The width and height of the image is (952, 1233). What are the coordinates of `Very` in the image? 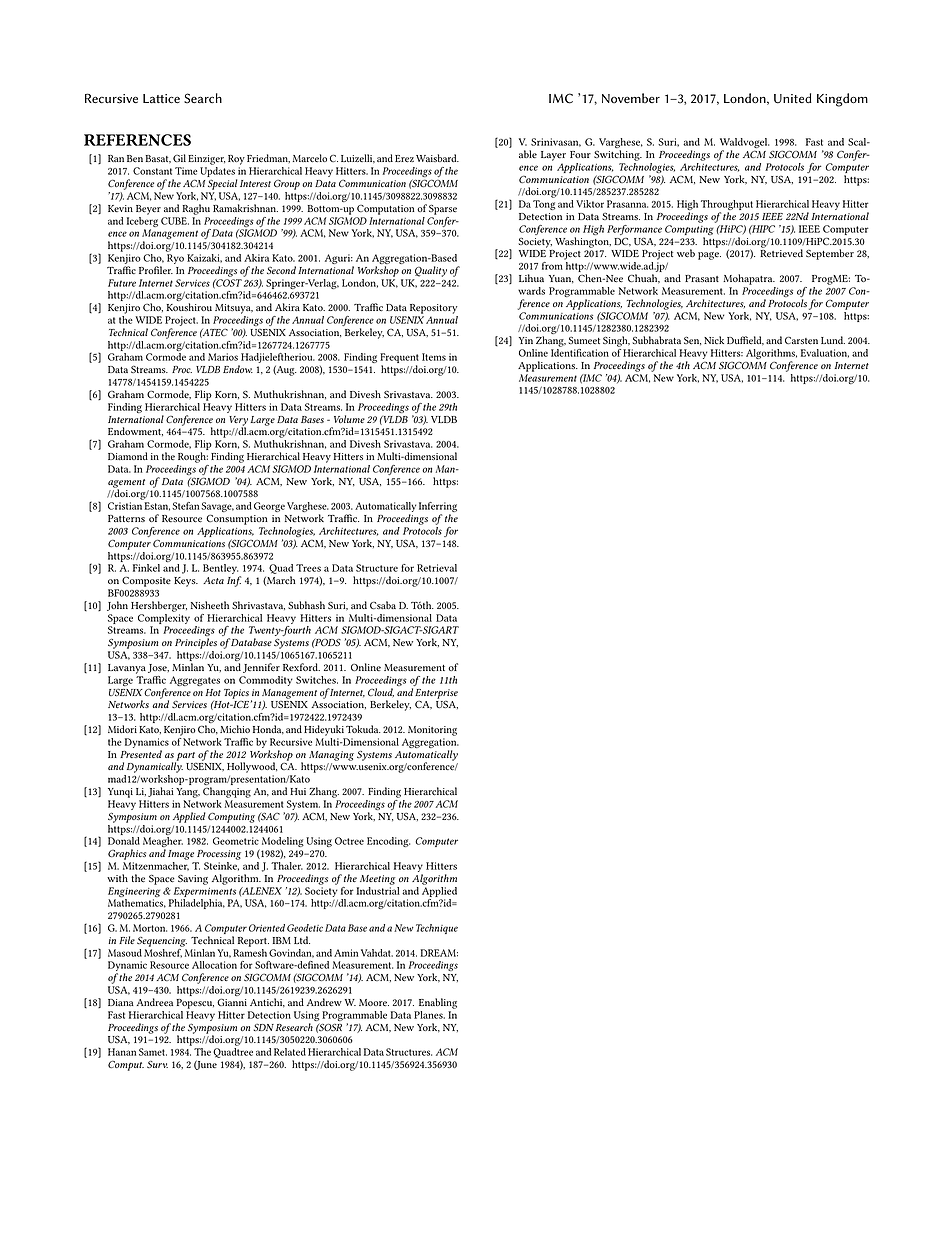 It's located at (238, 422).
